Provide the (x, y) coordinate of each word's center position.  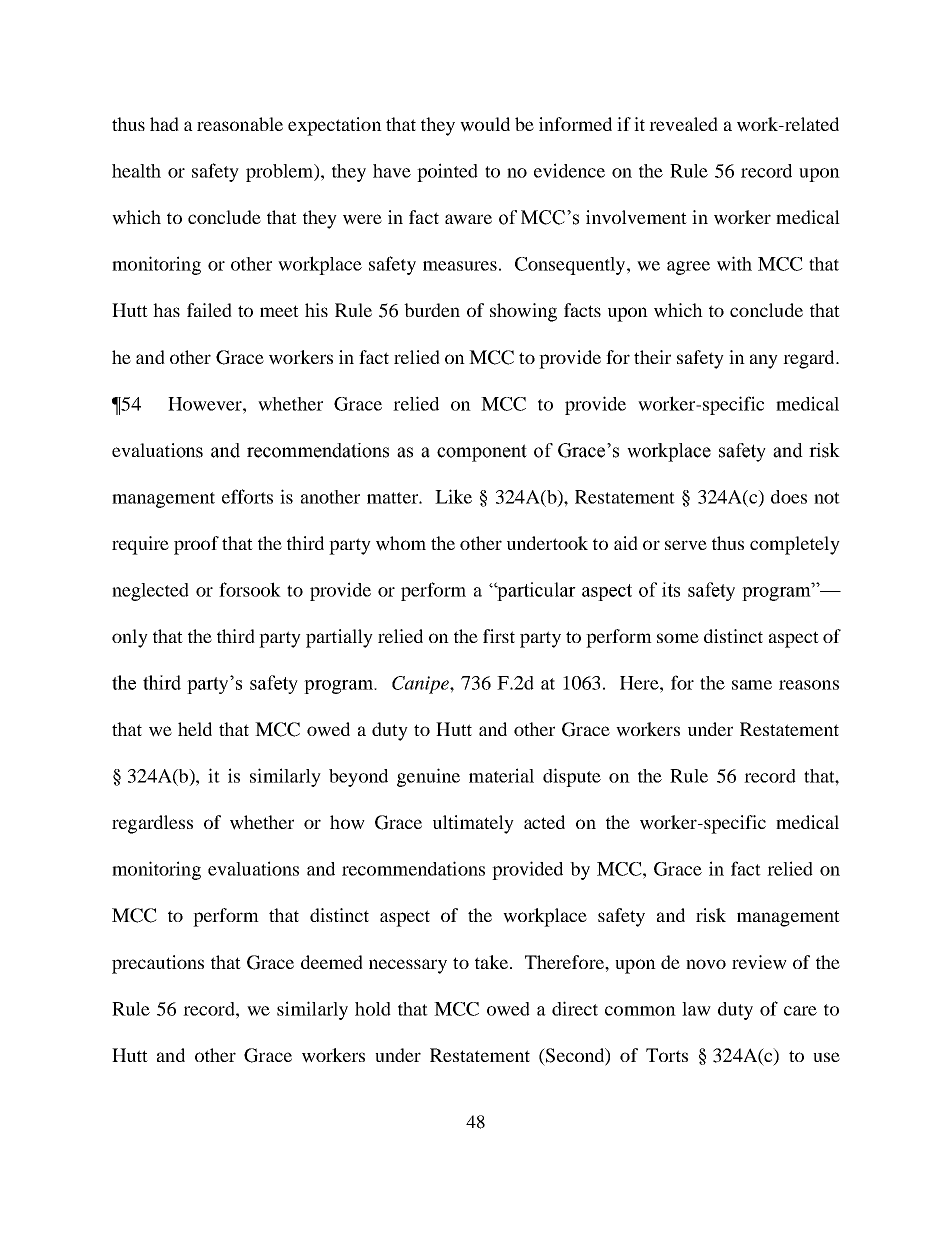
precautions (158, 964)
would (485, 124)
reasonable (240, 124)
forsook (250, 589)
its (671, 589)
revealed (683, 124)
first (499, 636)
